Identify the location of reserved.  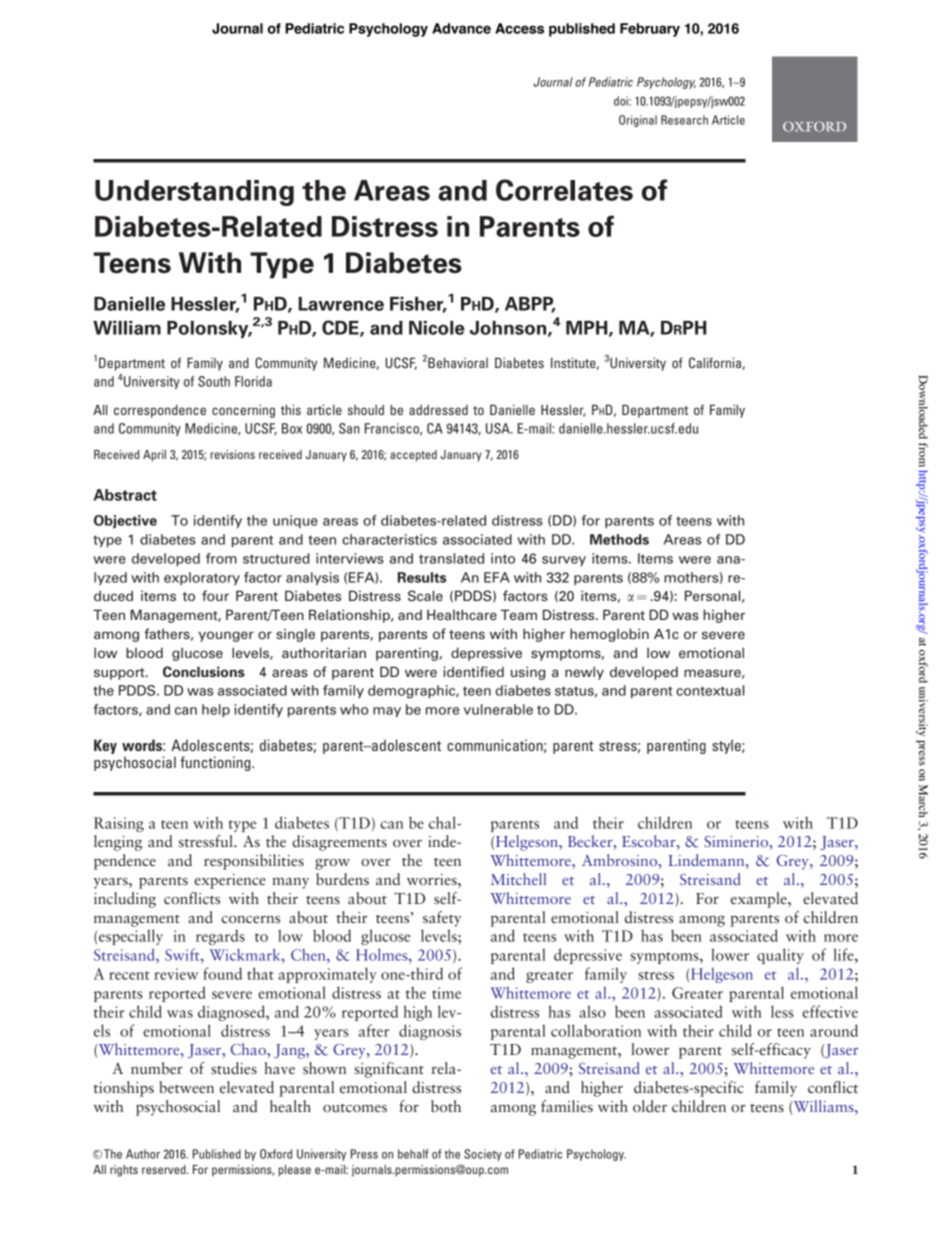
(165, 1169).
